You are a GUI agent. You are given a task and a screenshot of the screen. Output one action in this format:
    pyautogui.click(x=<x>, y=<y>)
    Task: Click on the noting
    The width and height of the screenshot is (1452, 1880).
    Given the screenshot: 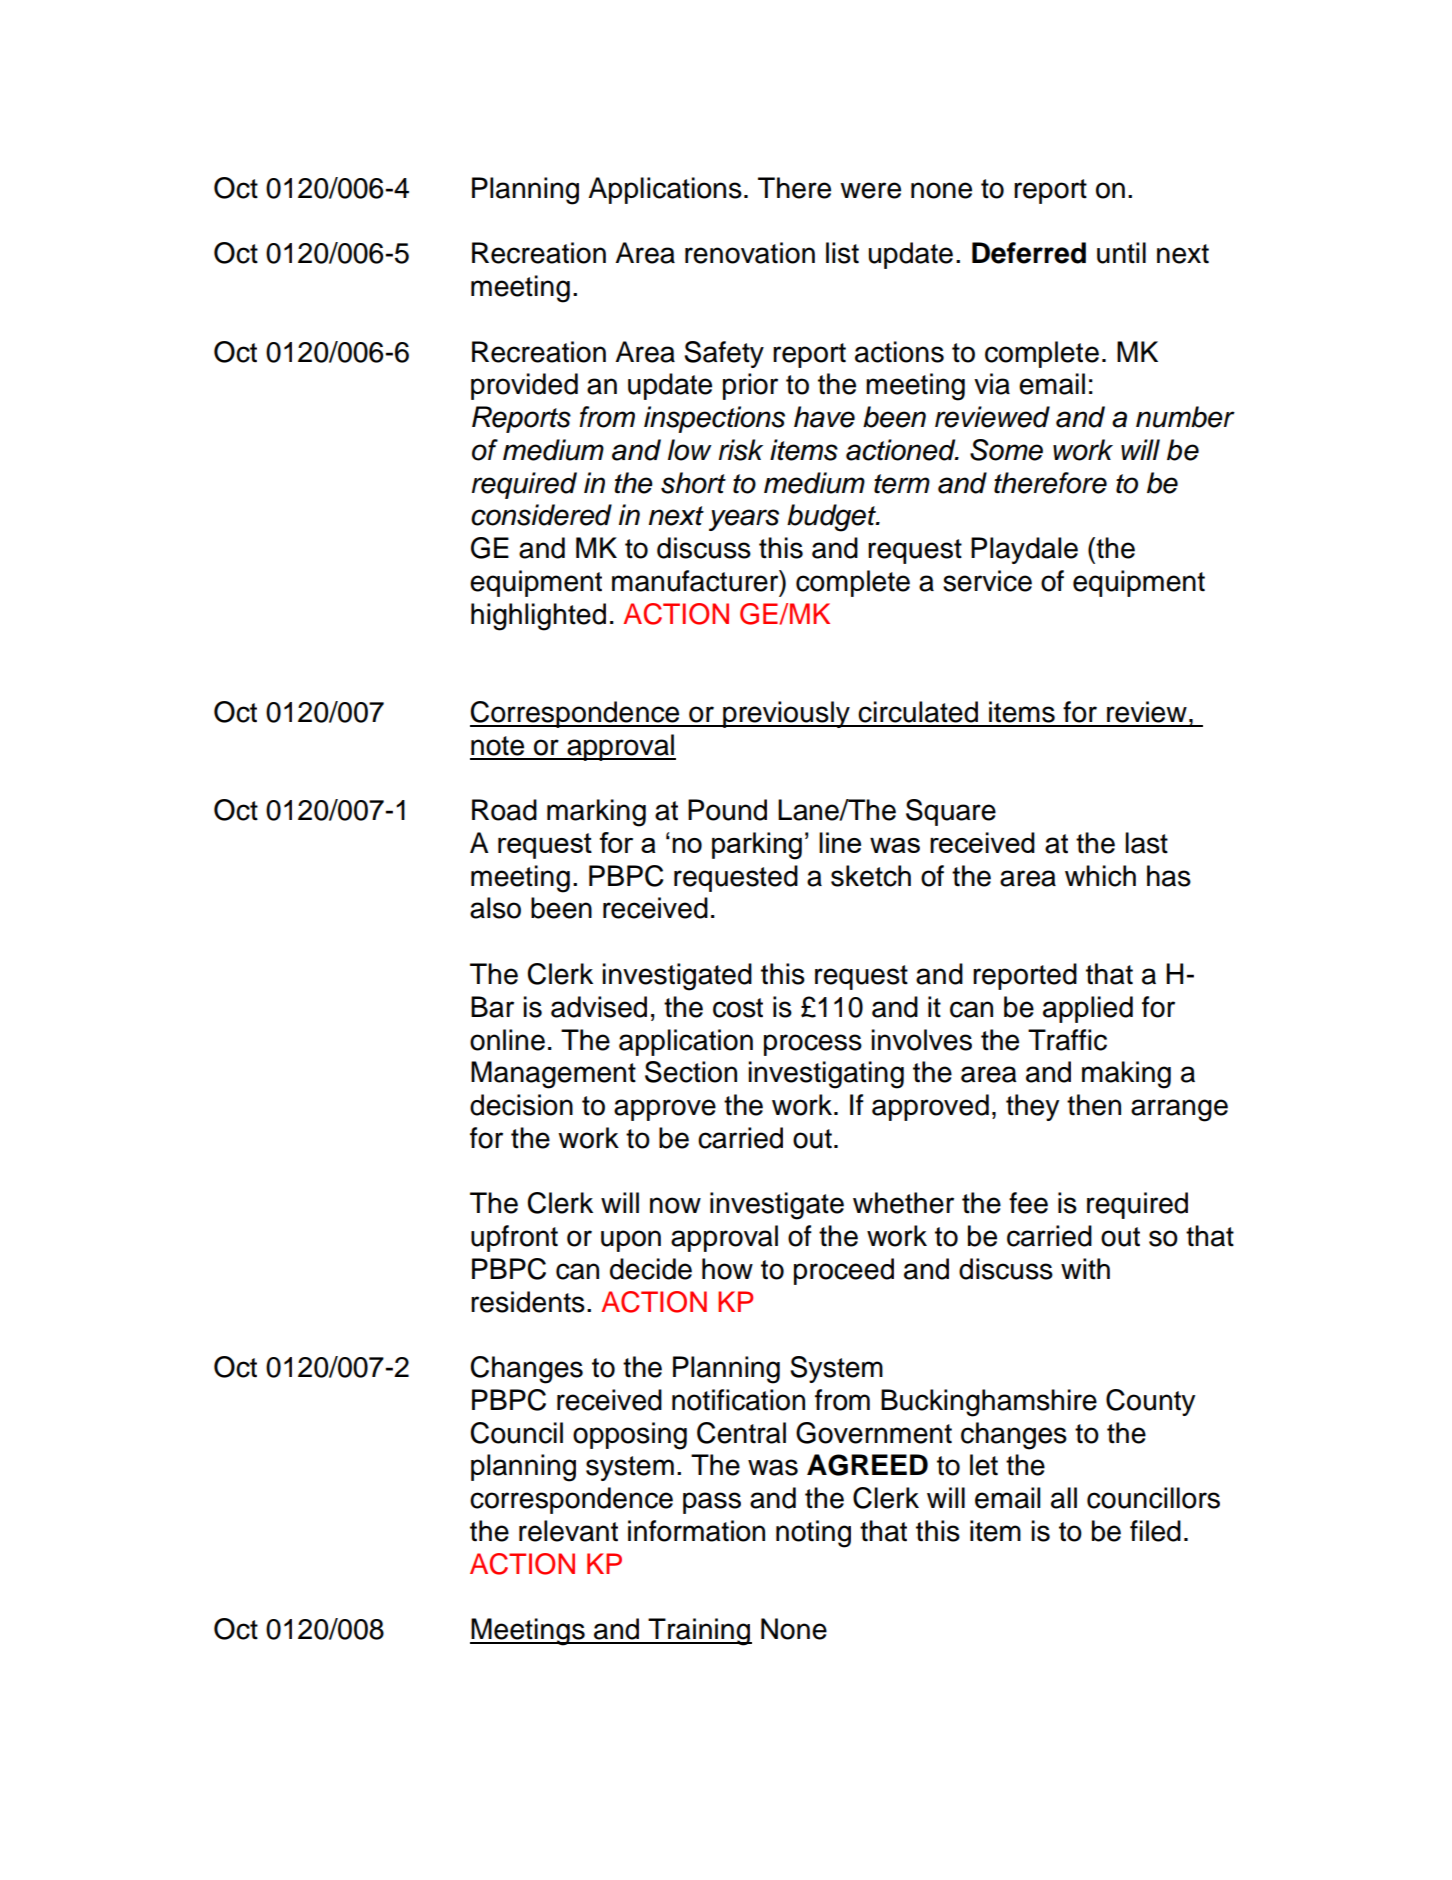 What is the action you would take?
    pyautogui.click(x=813, y=1534)
